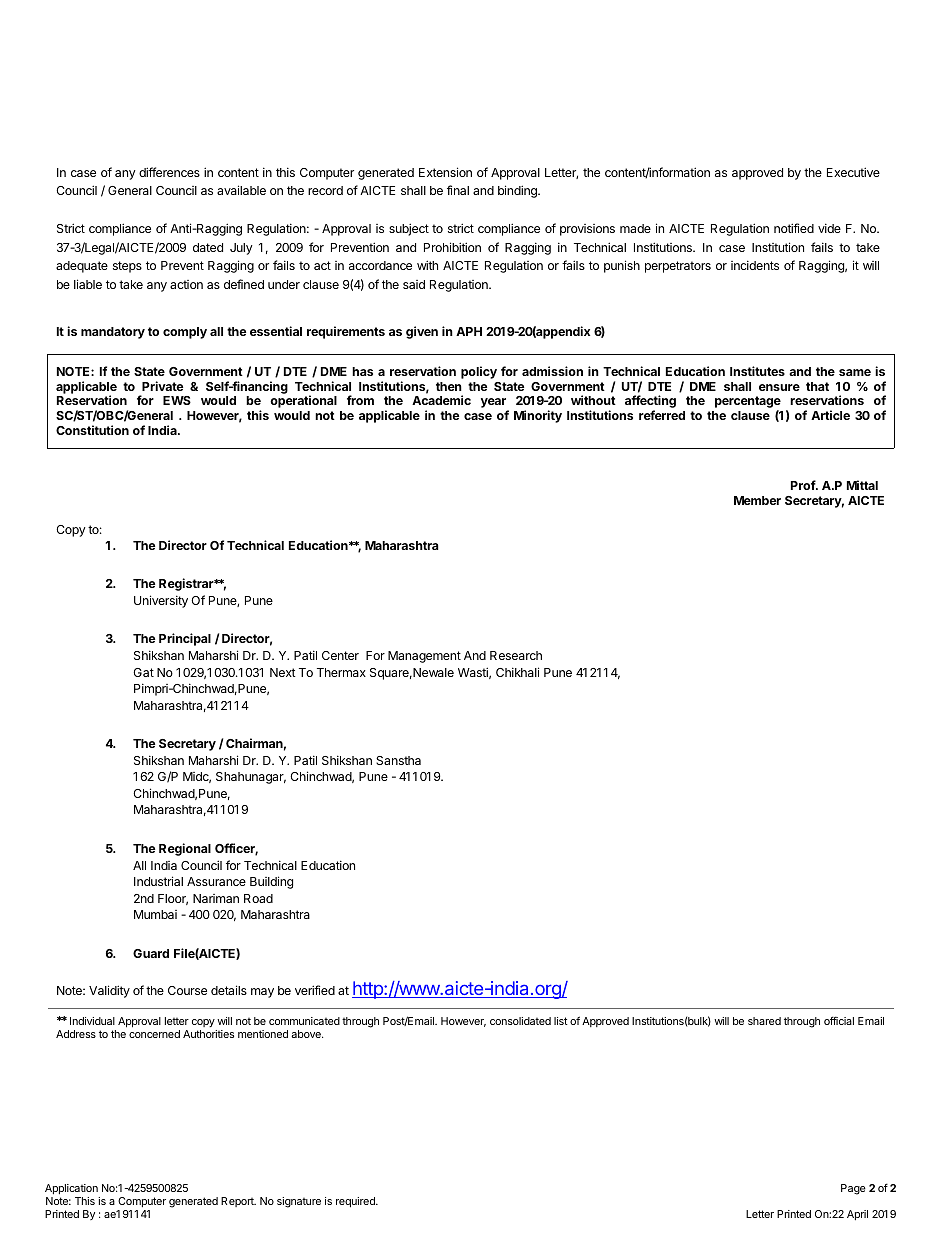 This image has height=1233, width=952. I want to click on final, so click(458, 190).
